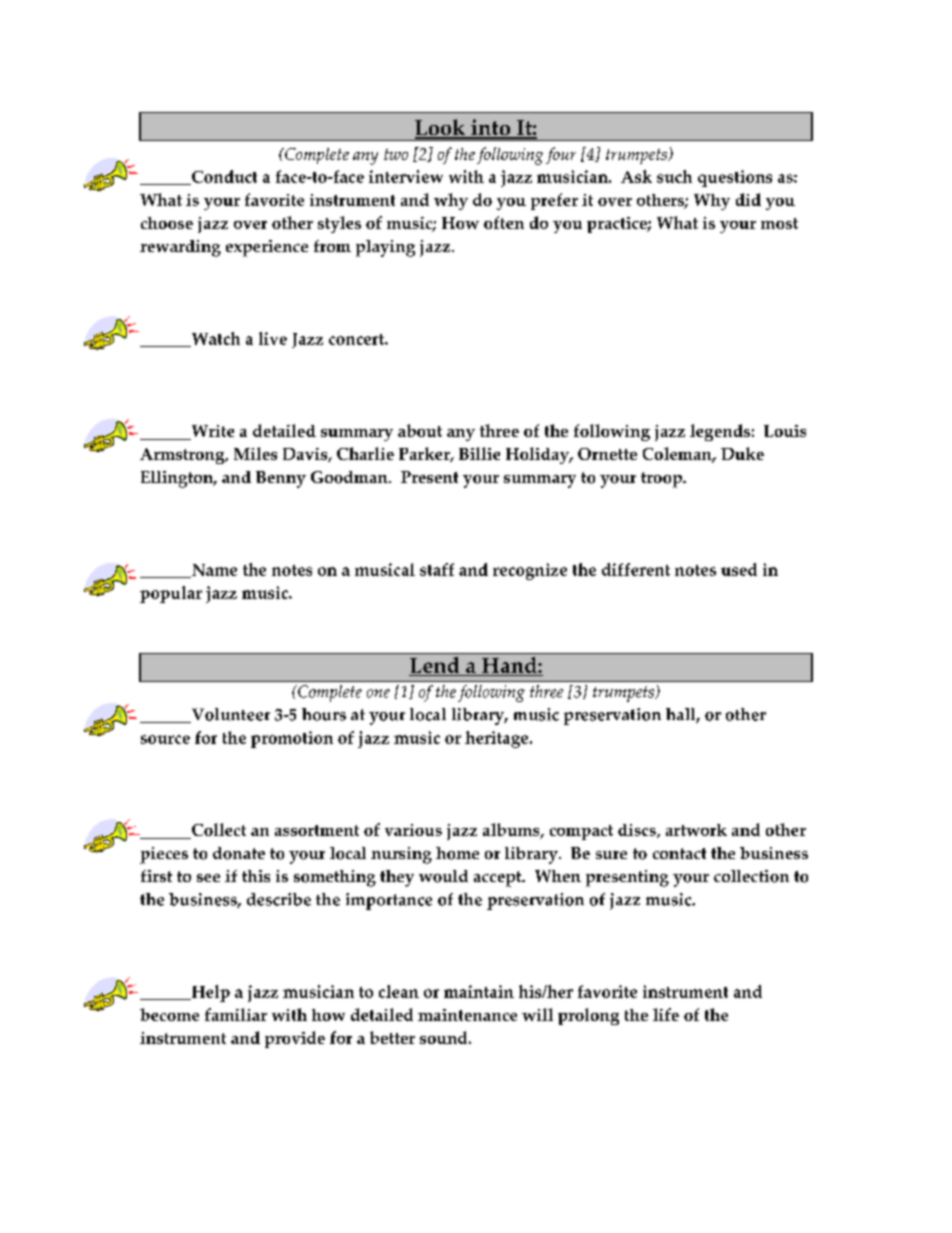 The image size is (952, 1233). Describe the element at coordinates (239, 853) in the screenshot. I see `donate` at that location.
